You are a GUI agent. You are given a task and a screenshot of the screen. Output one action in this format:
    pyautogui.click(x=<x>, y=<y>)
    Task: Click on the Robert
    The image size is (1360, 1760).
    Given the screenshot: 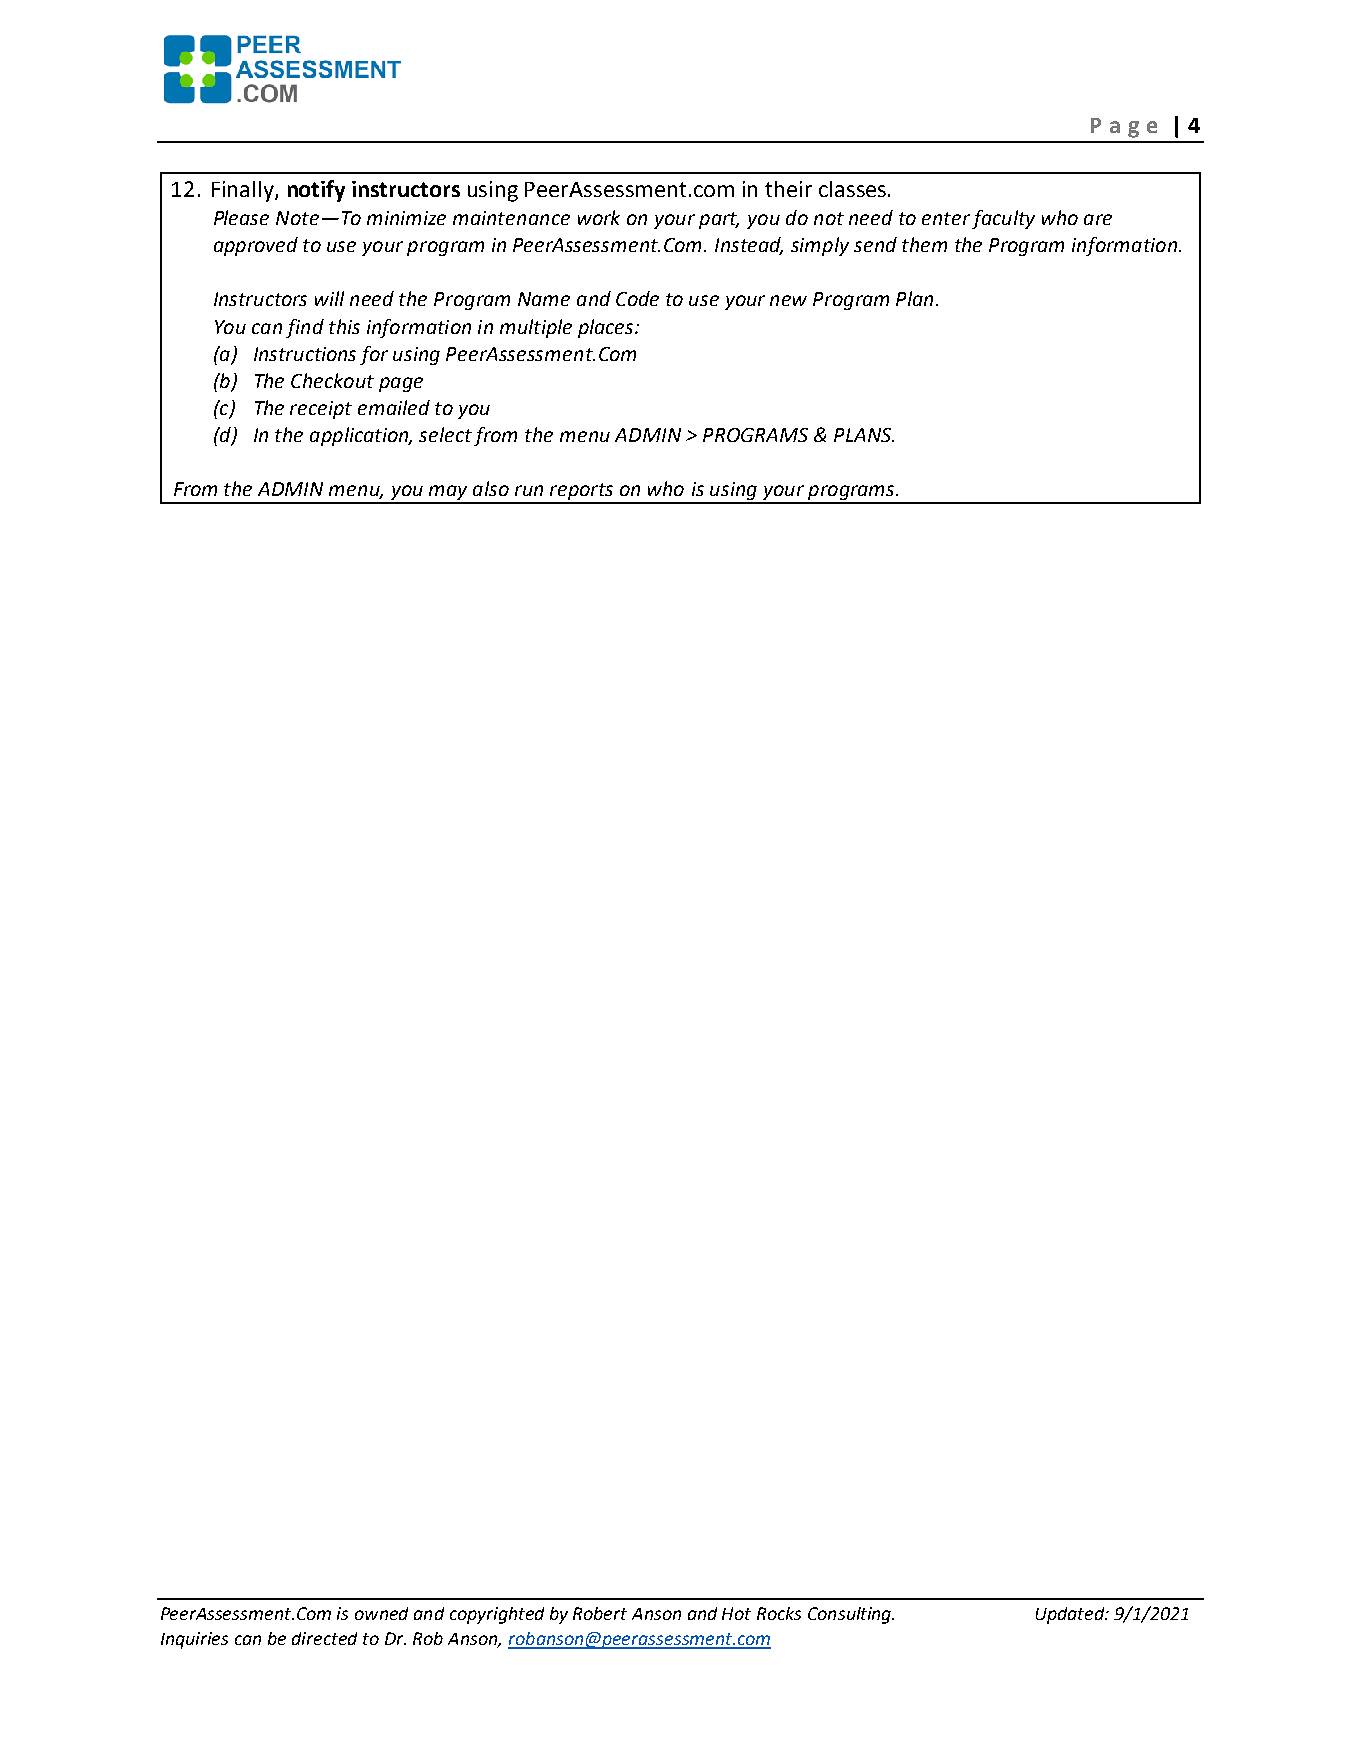 What is the action you would take?
    pyautogui.click(x=600, y=1613)
